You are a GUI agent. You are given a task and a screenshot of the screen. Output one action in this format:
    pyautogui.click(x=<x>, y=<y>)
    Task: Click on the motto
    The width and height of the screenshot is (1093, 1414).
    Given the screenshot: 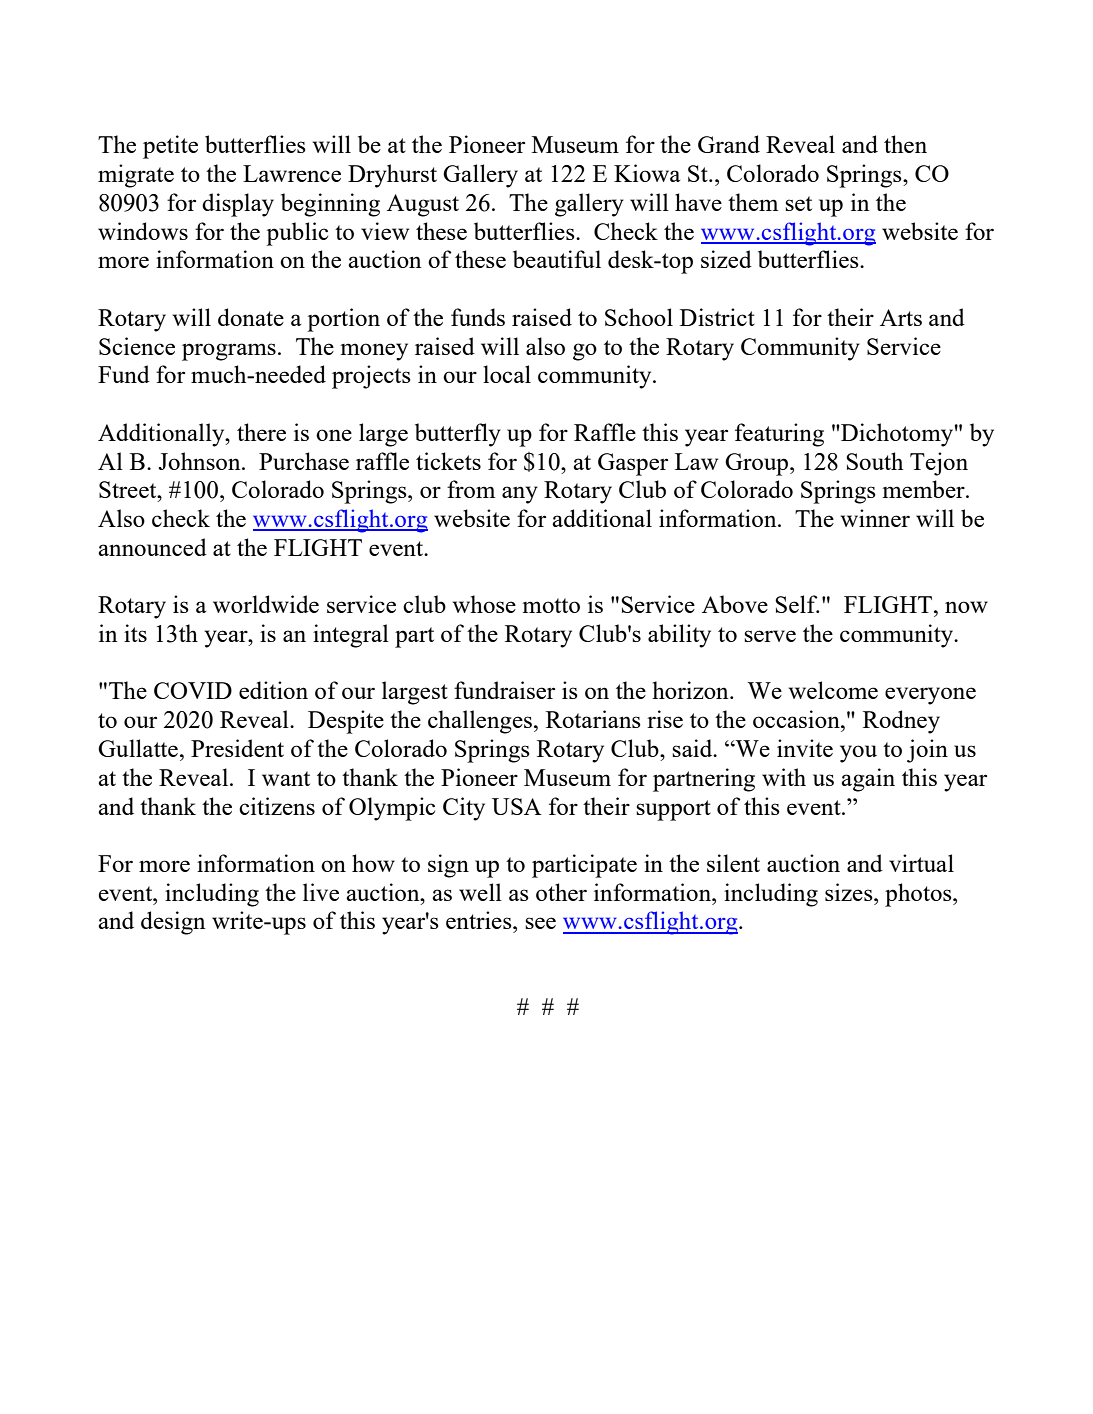 What is the action you would take?
    pyautogui.click(x=551, y=605)
